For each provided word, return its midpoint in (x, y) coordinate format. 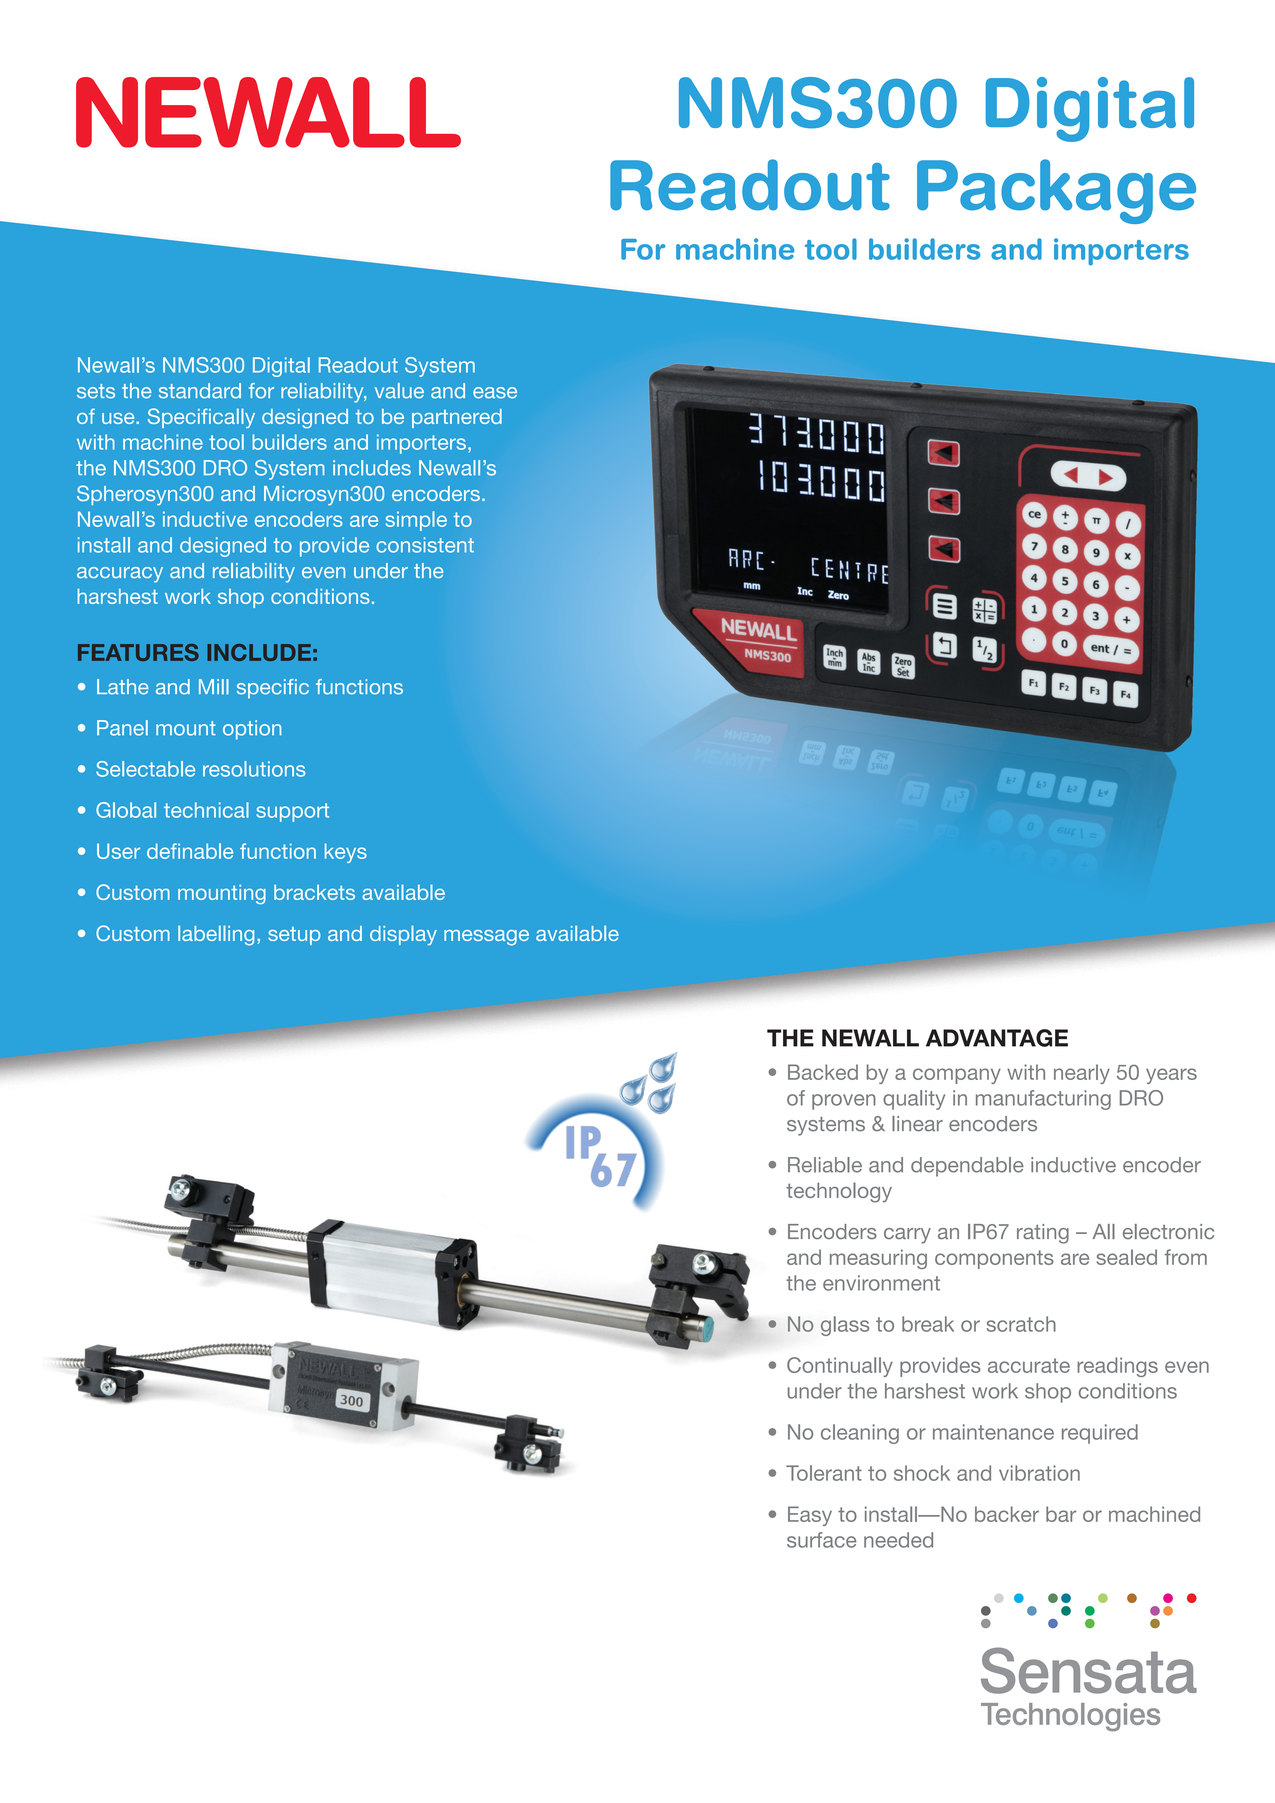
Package (1056, 191)
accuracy (120, 575)
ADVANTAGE (997, 1038)
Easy (810, 1516)
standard (200, 391)
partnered (457, 418)
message (486, 938)
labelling (216, 935)
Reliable (825, 1165)
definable (190, 851)
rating (1043, 1234)
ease (495, 393)
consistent (425, 545)
